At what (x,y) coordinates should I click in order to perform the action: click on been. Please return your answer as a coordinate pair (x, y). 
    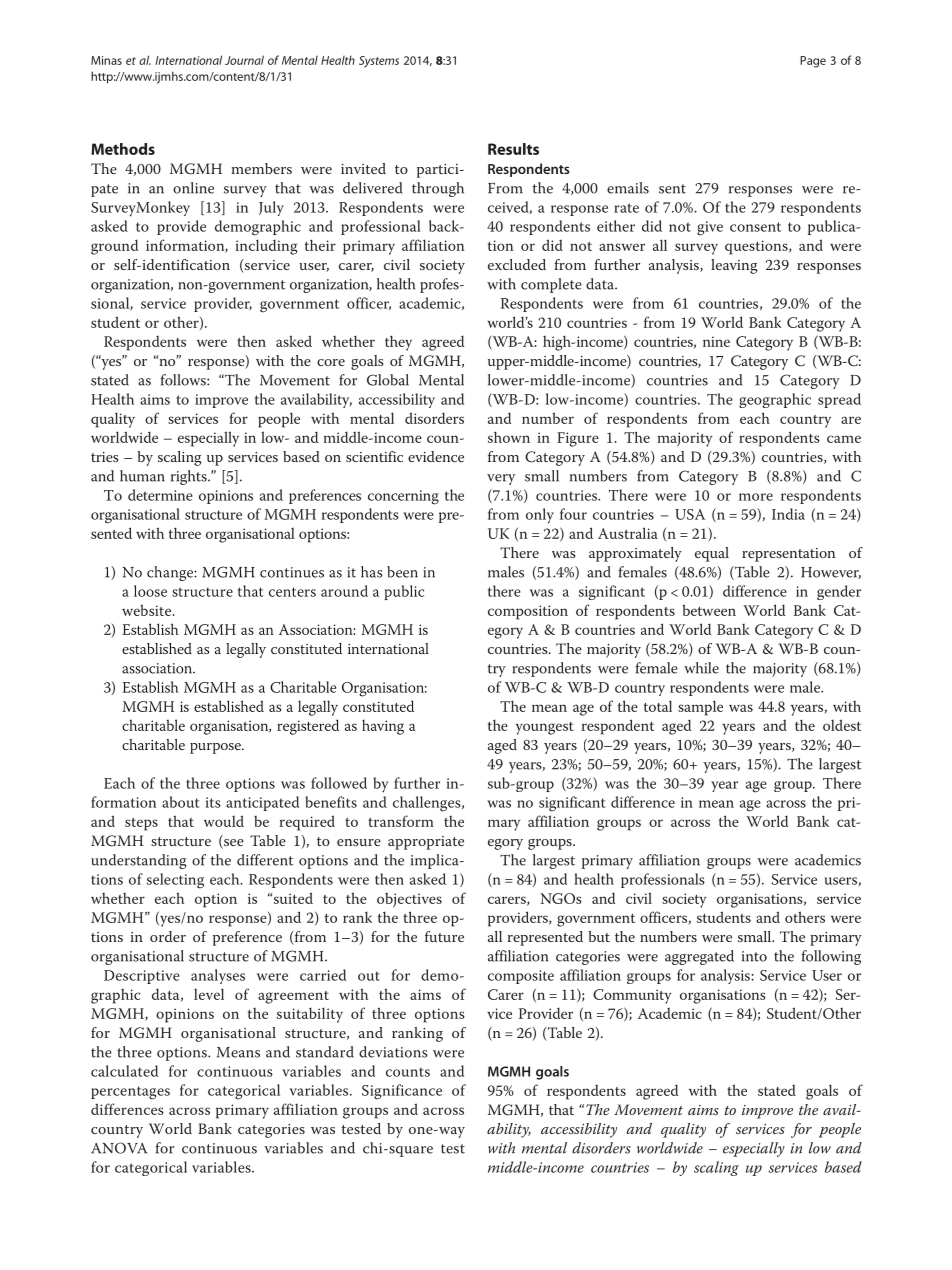
    Looking at the image, I should click on (402, 572).
